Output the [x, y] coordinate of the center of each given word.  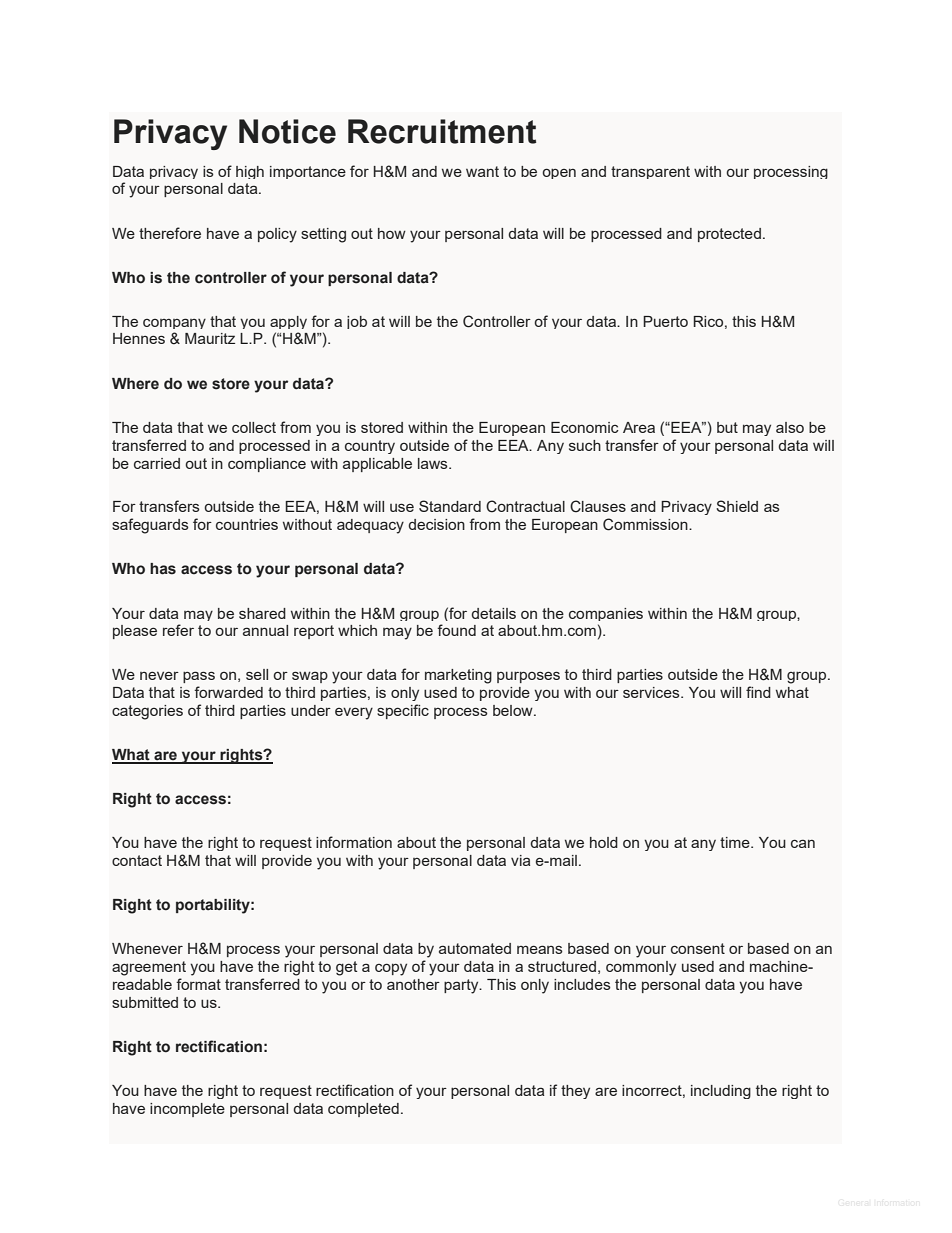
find [758, 692]
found [456, 630]
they [575, 1092]
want [482, 171]
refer [178, 630]
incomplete [187, 1110]
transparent [650, 172]
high [250, 172]
